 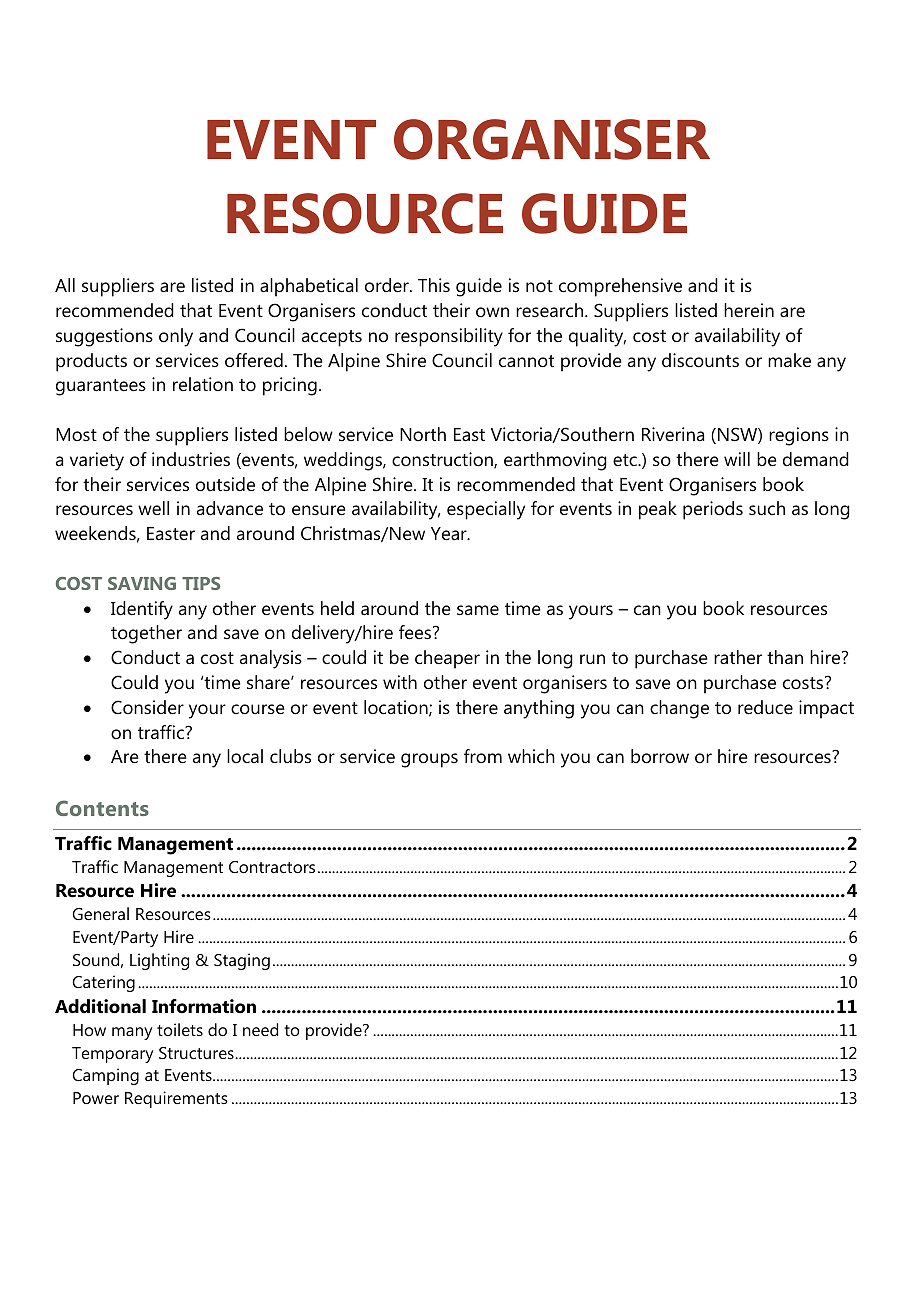 What do you see at coordinates (450, 533) in the screenshot?
I see `Year` at bounding box center [450, 533].
